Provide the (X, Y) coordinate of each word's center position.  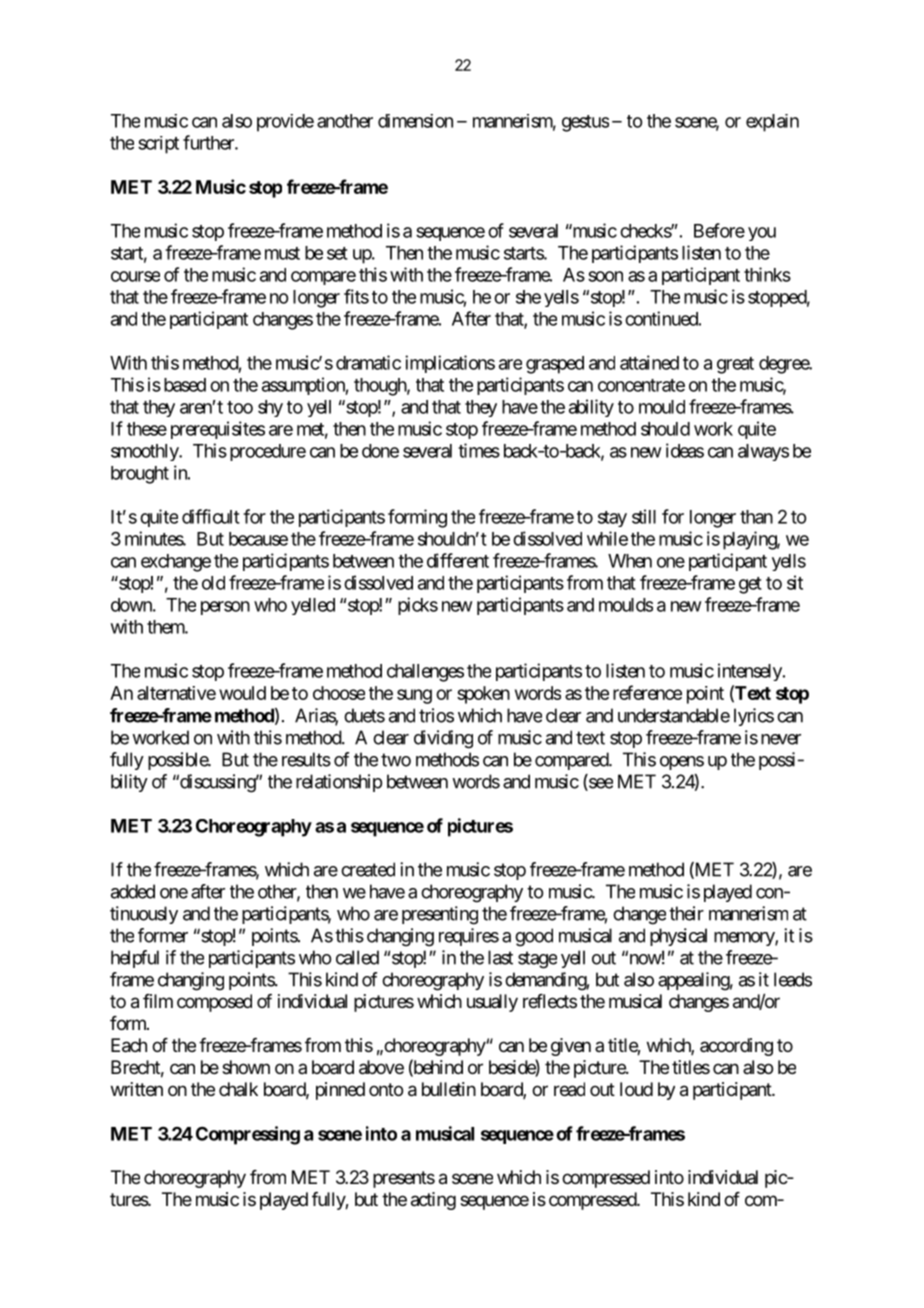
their (686, 913)
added (133, 891)
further (209, 142)
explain (772, 123)
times (479, 450)
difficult (211, 516)
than (756, 517)
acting (433, 1201)
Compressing (248, 1135)
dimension (415, 121)
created (368, 869)
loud (636, 1089)
